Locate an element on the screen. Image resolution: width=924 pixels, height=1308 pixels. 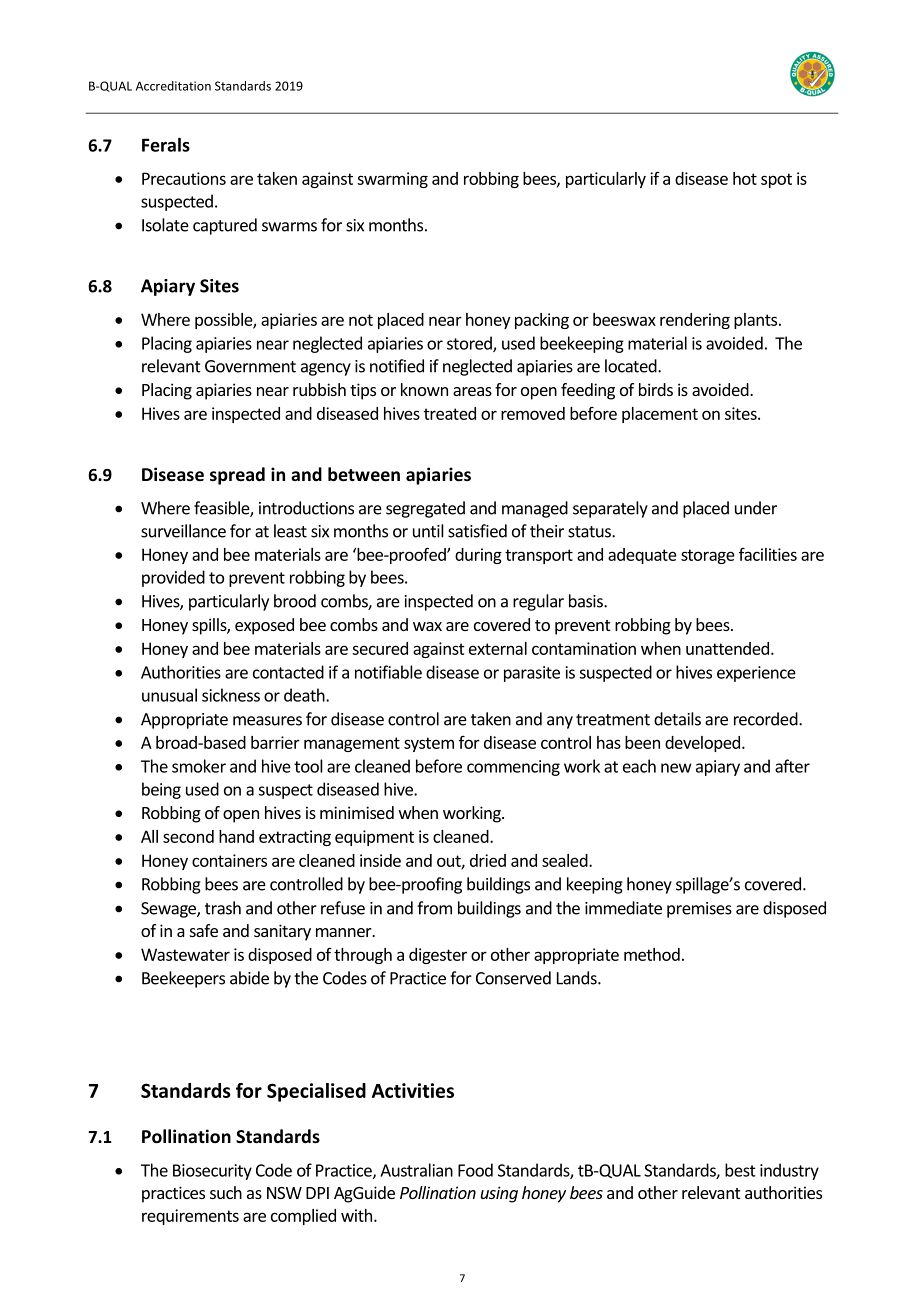
areas is located at coordinates (472, 391).
